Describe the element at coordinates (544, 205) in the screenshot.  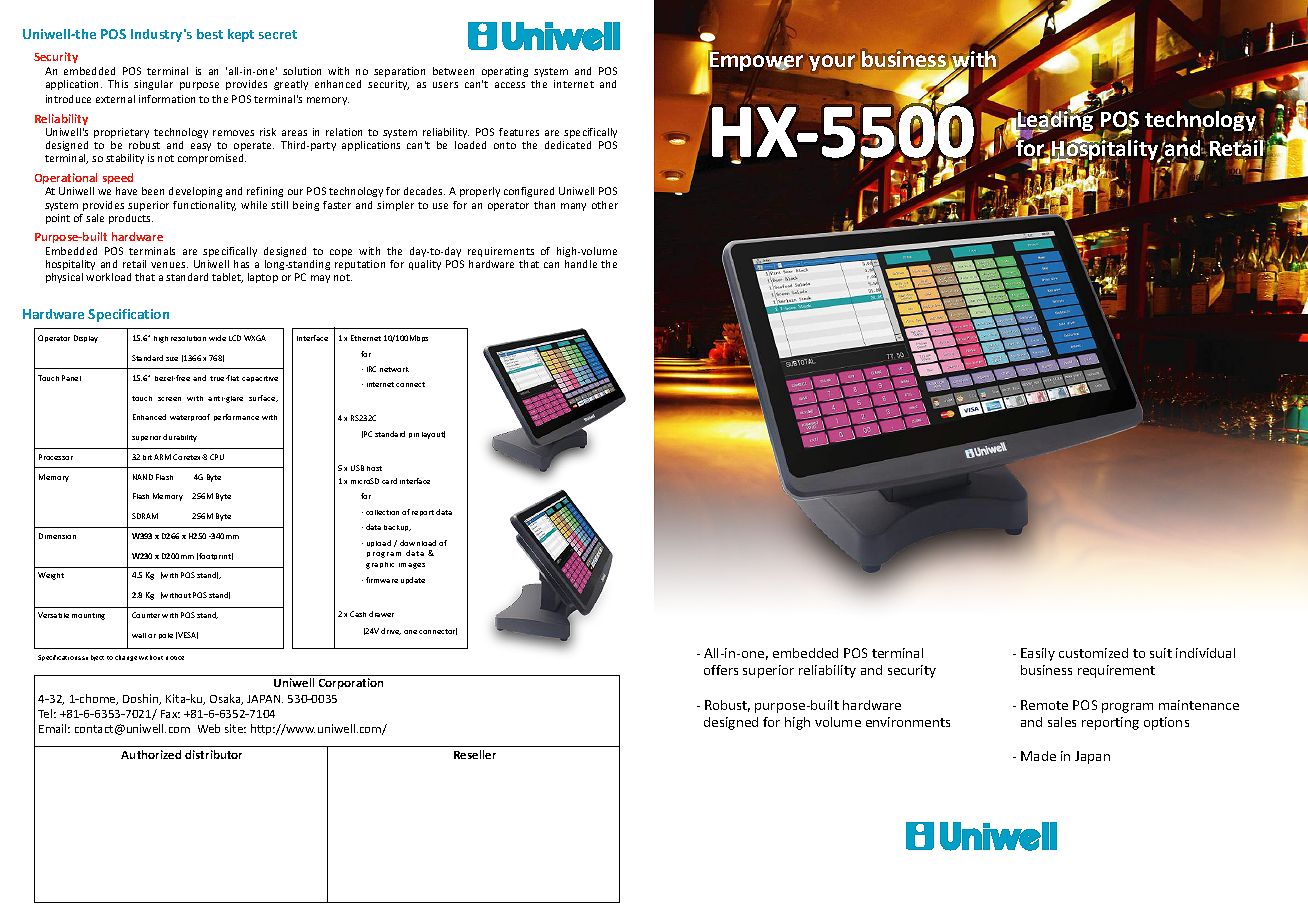
I see `than` at that location.
